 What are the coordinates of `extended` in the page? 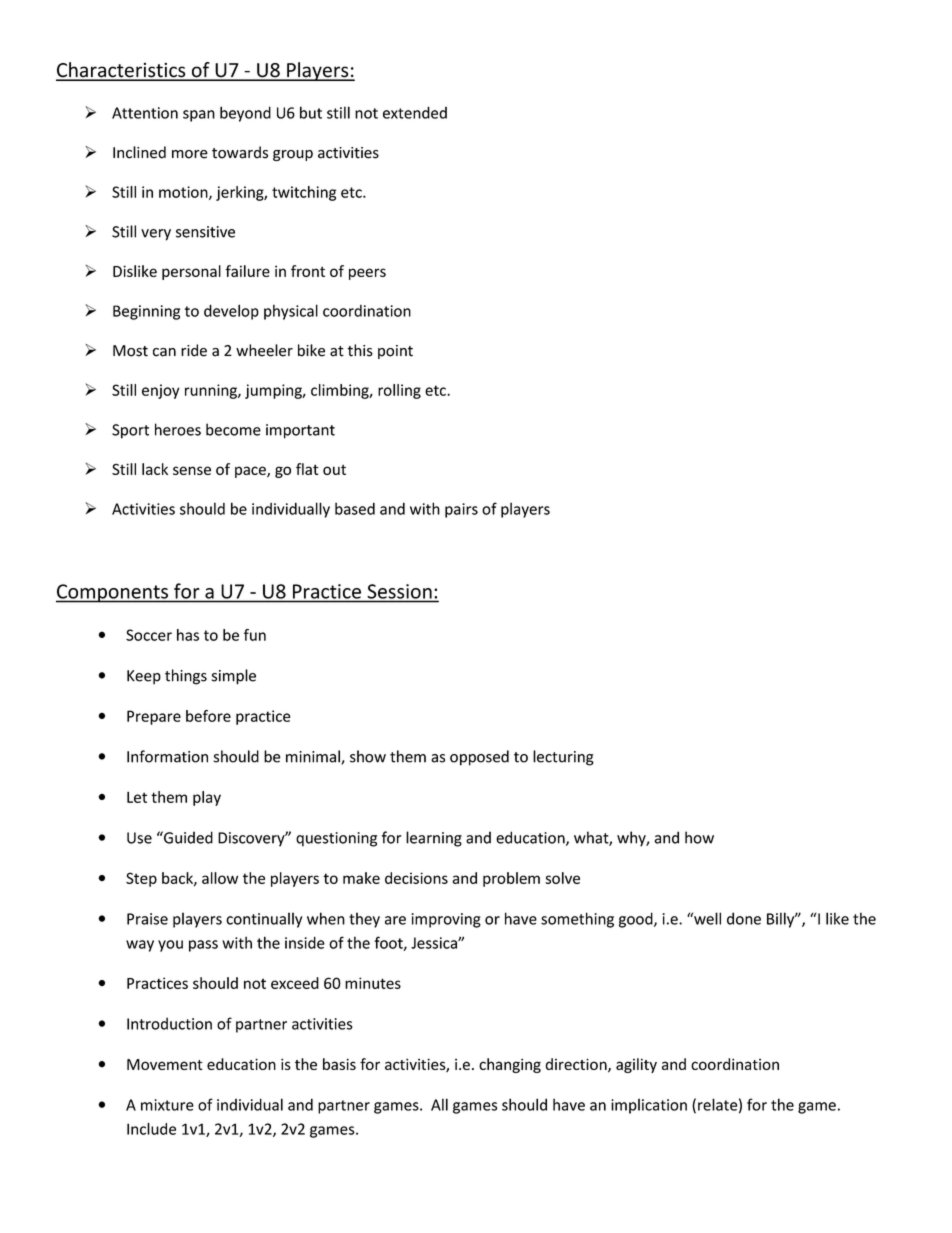 It's located at (415, 112).
